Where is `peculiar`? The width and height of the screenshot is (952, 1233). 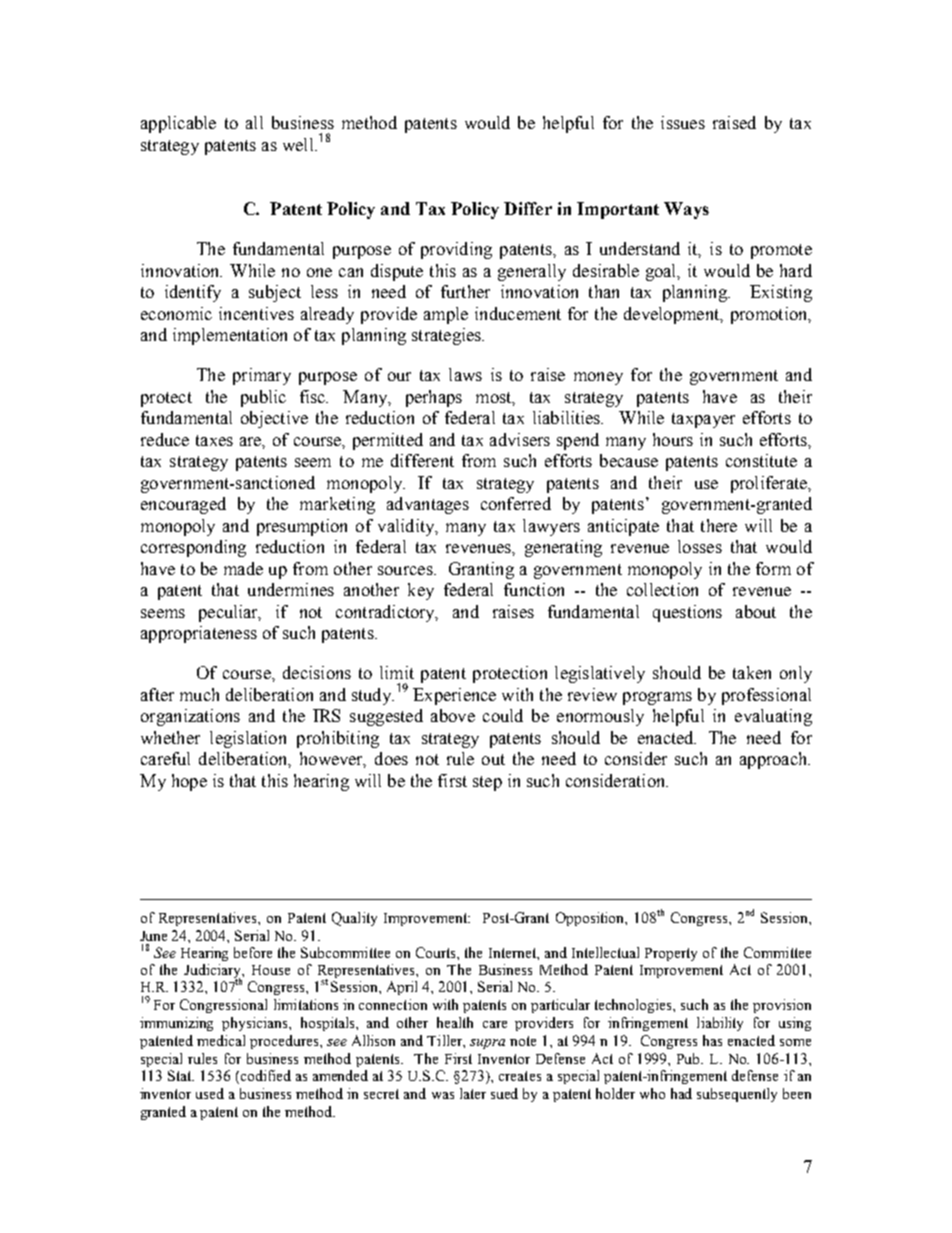
peculiar is located at coordinates (230, 613).
